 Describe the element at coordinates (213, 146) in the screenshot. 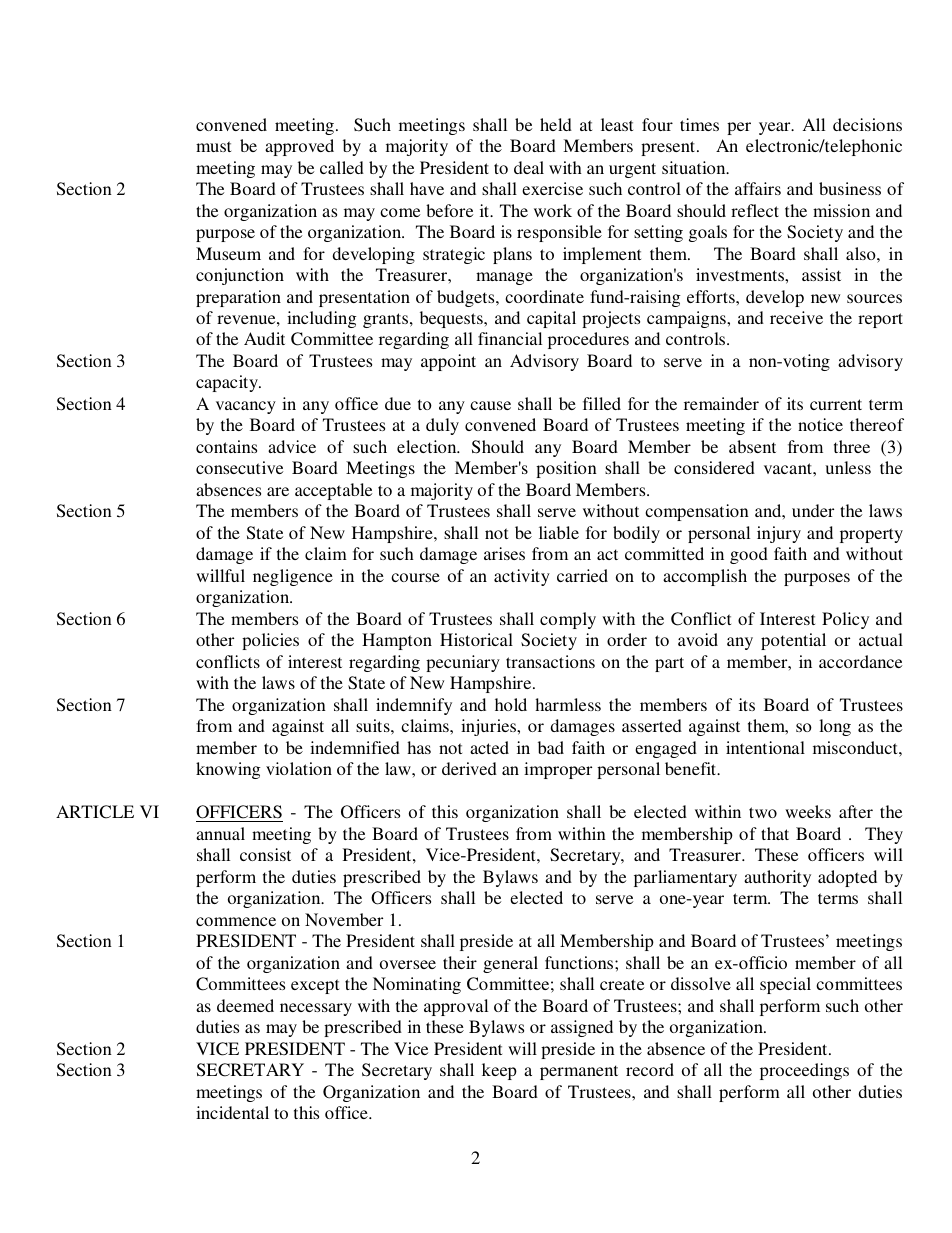

I see `must` at that location.
